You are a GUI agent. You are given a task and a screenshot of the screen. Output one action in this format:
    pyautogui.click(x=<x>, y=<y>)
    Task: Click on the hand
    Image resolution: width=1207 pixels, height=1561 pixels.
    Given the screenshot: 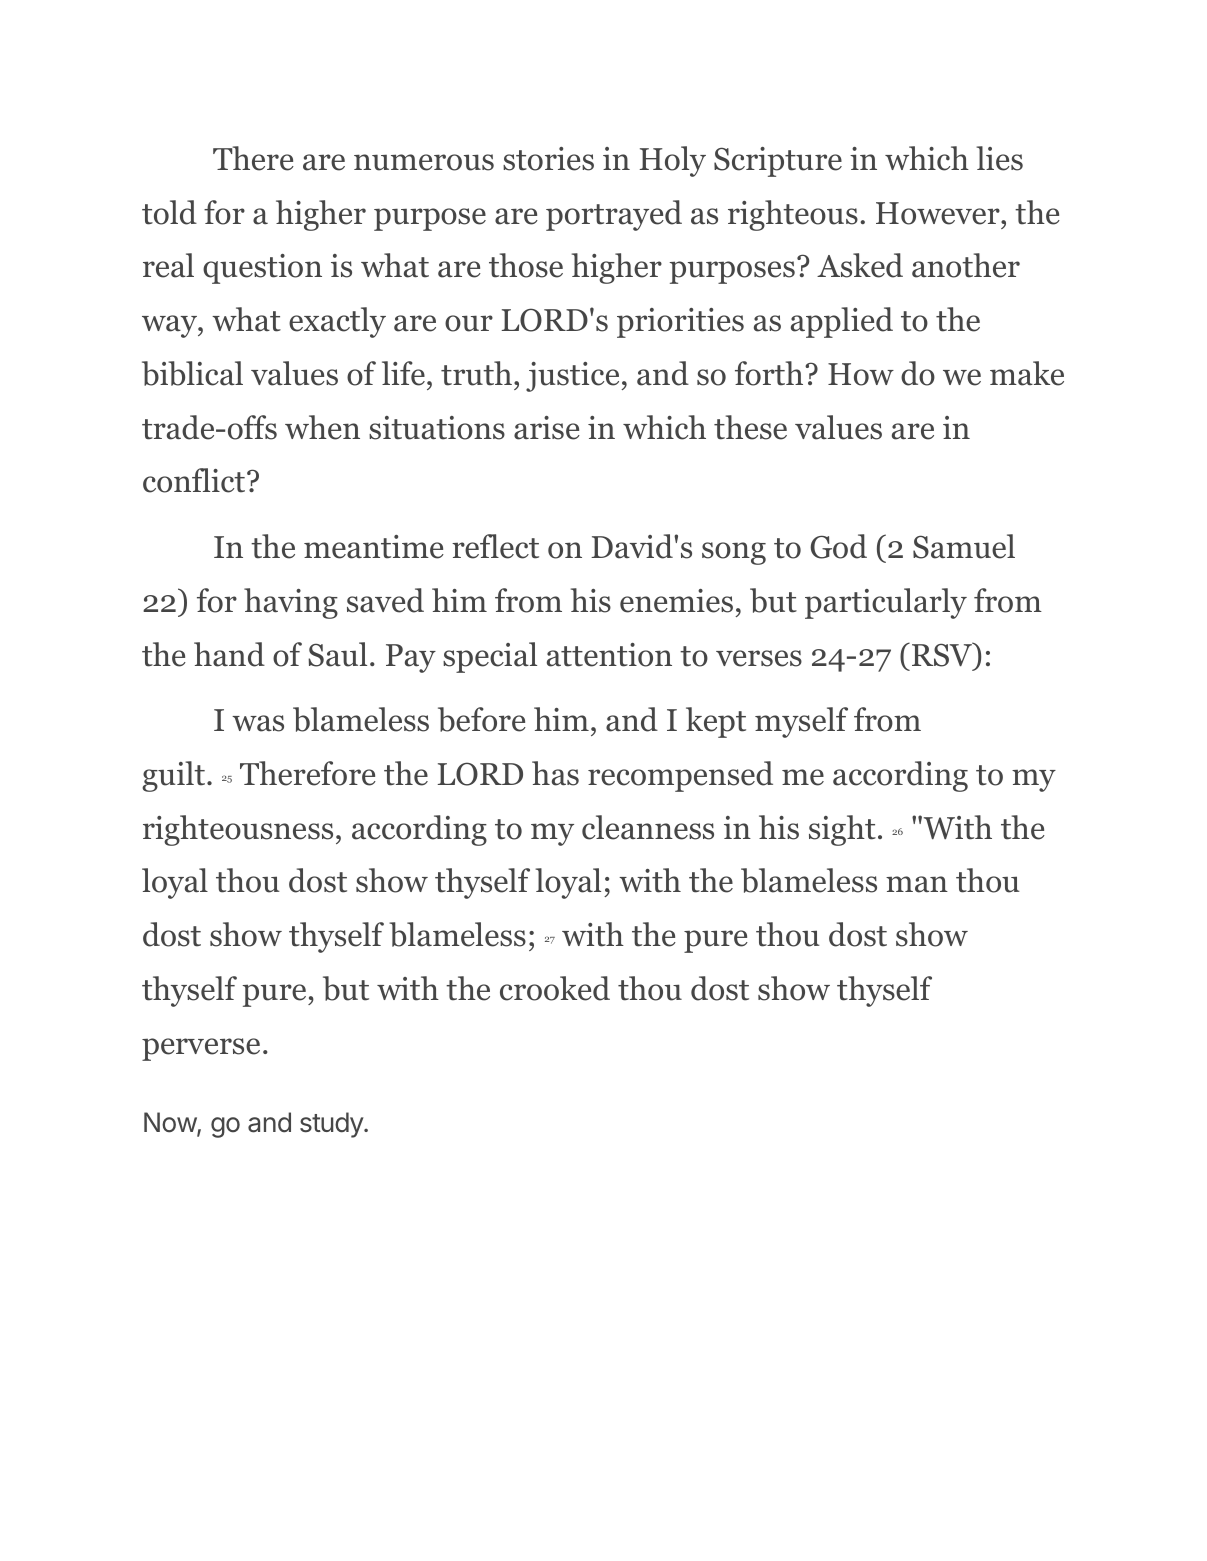 What is the action you would take?
    pyautogui.click(x=229, y=654)
